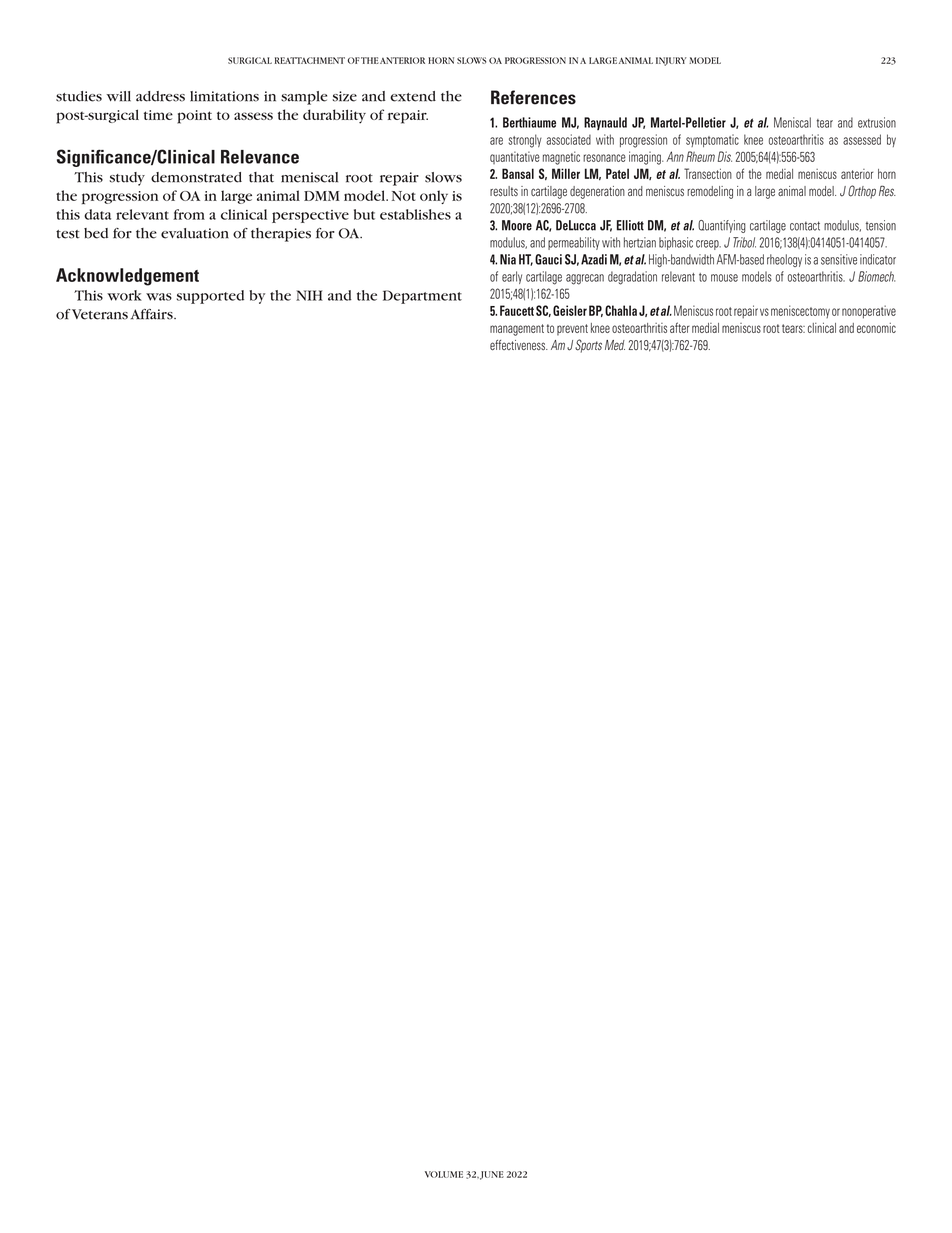  Describe the element at coordinates (492, 1175) in the screenshot. I see `JUNE` at that location.
